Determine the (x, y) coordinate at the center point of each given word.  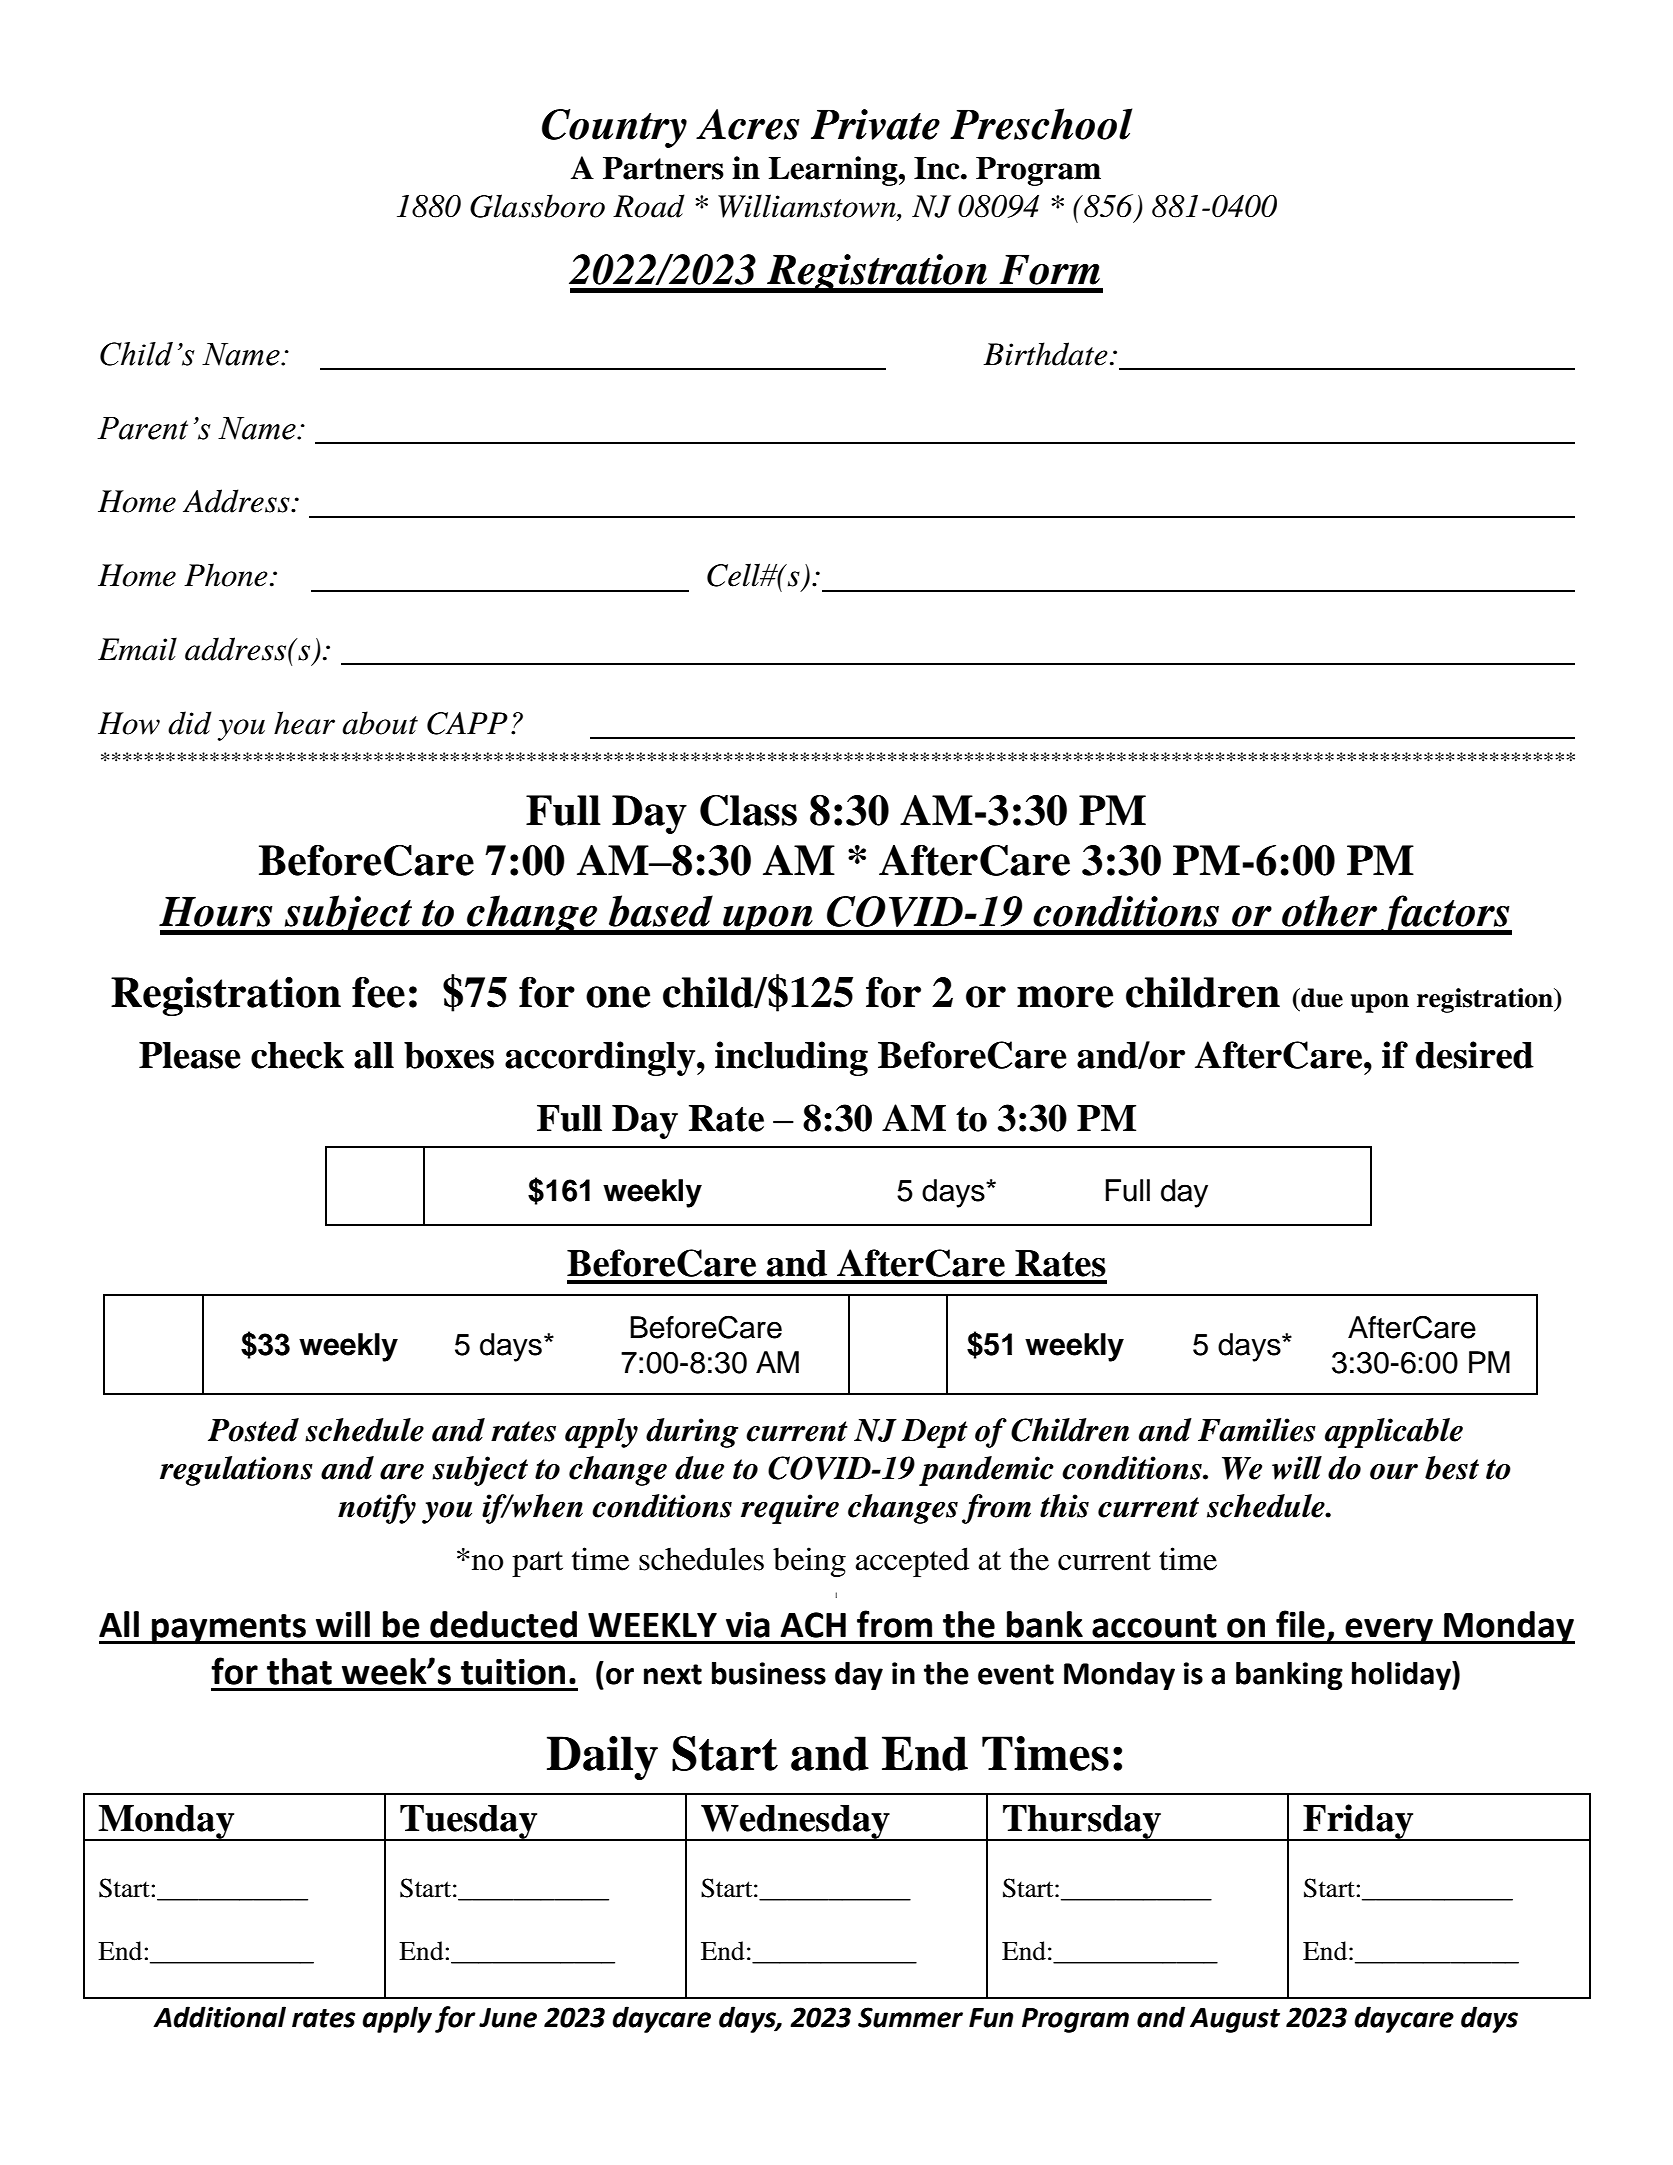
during (692, 1433)
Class (748, 810)
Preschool (1041, 124)
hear (304, 723)
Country (614, 128)
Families (1257, 1430)
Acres (748, 124)
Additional (219, 2017)
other (1329, 911)
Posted (253, 1430)
